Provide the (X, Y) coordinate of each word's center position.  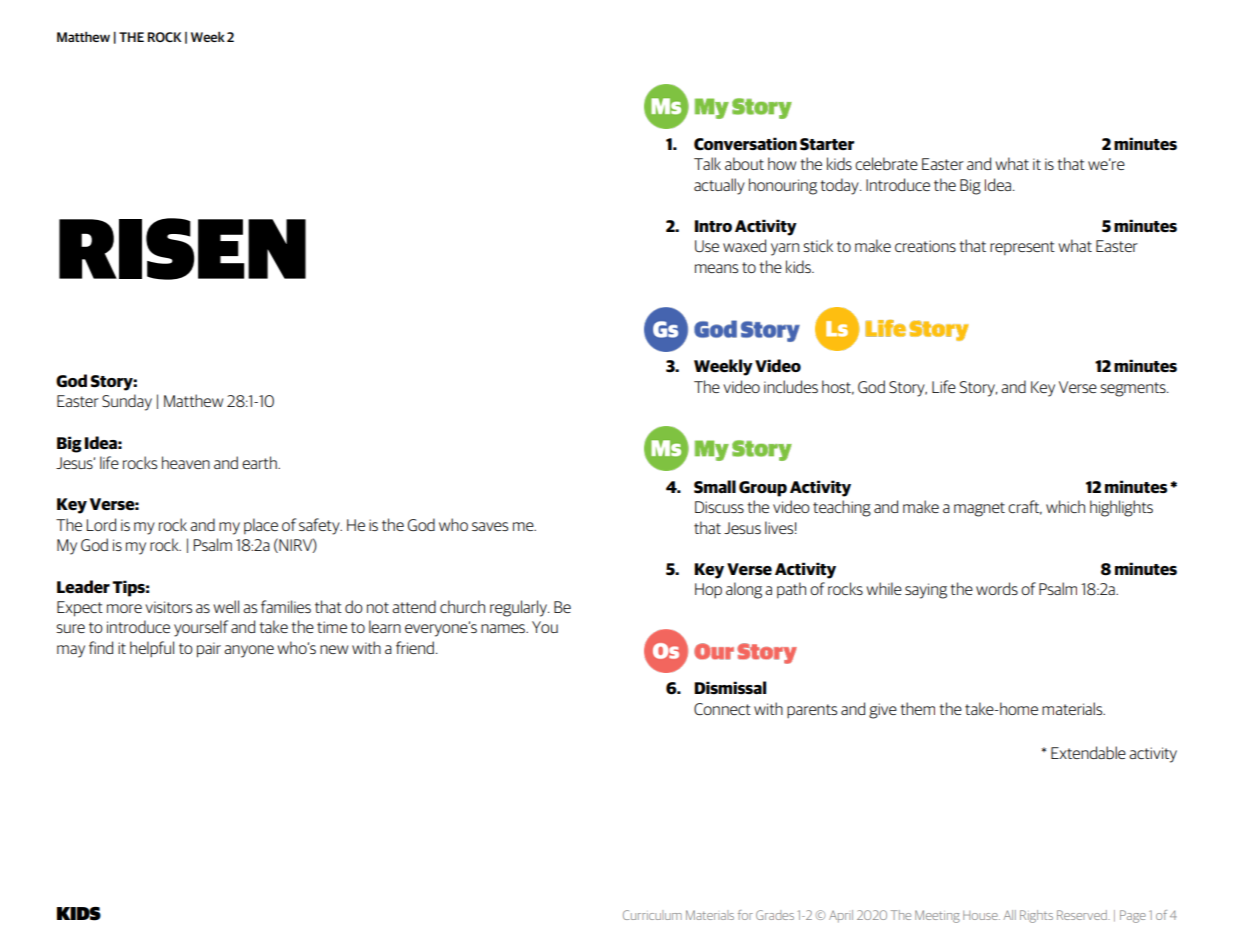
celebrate (886, 163)
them (917, 708)
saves (490, 526)
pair (209, 650)
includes (791, 386)
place (261, 526)
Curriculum (652, 915)
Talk (707, 163)
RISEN (182, 249)
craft (1025, 507)
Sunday (127, 402)
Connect (722, 709)
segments (1134, 389)
